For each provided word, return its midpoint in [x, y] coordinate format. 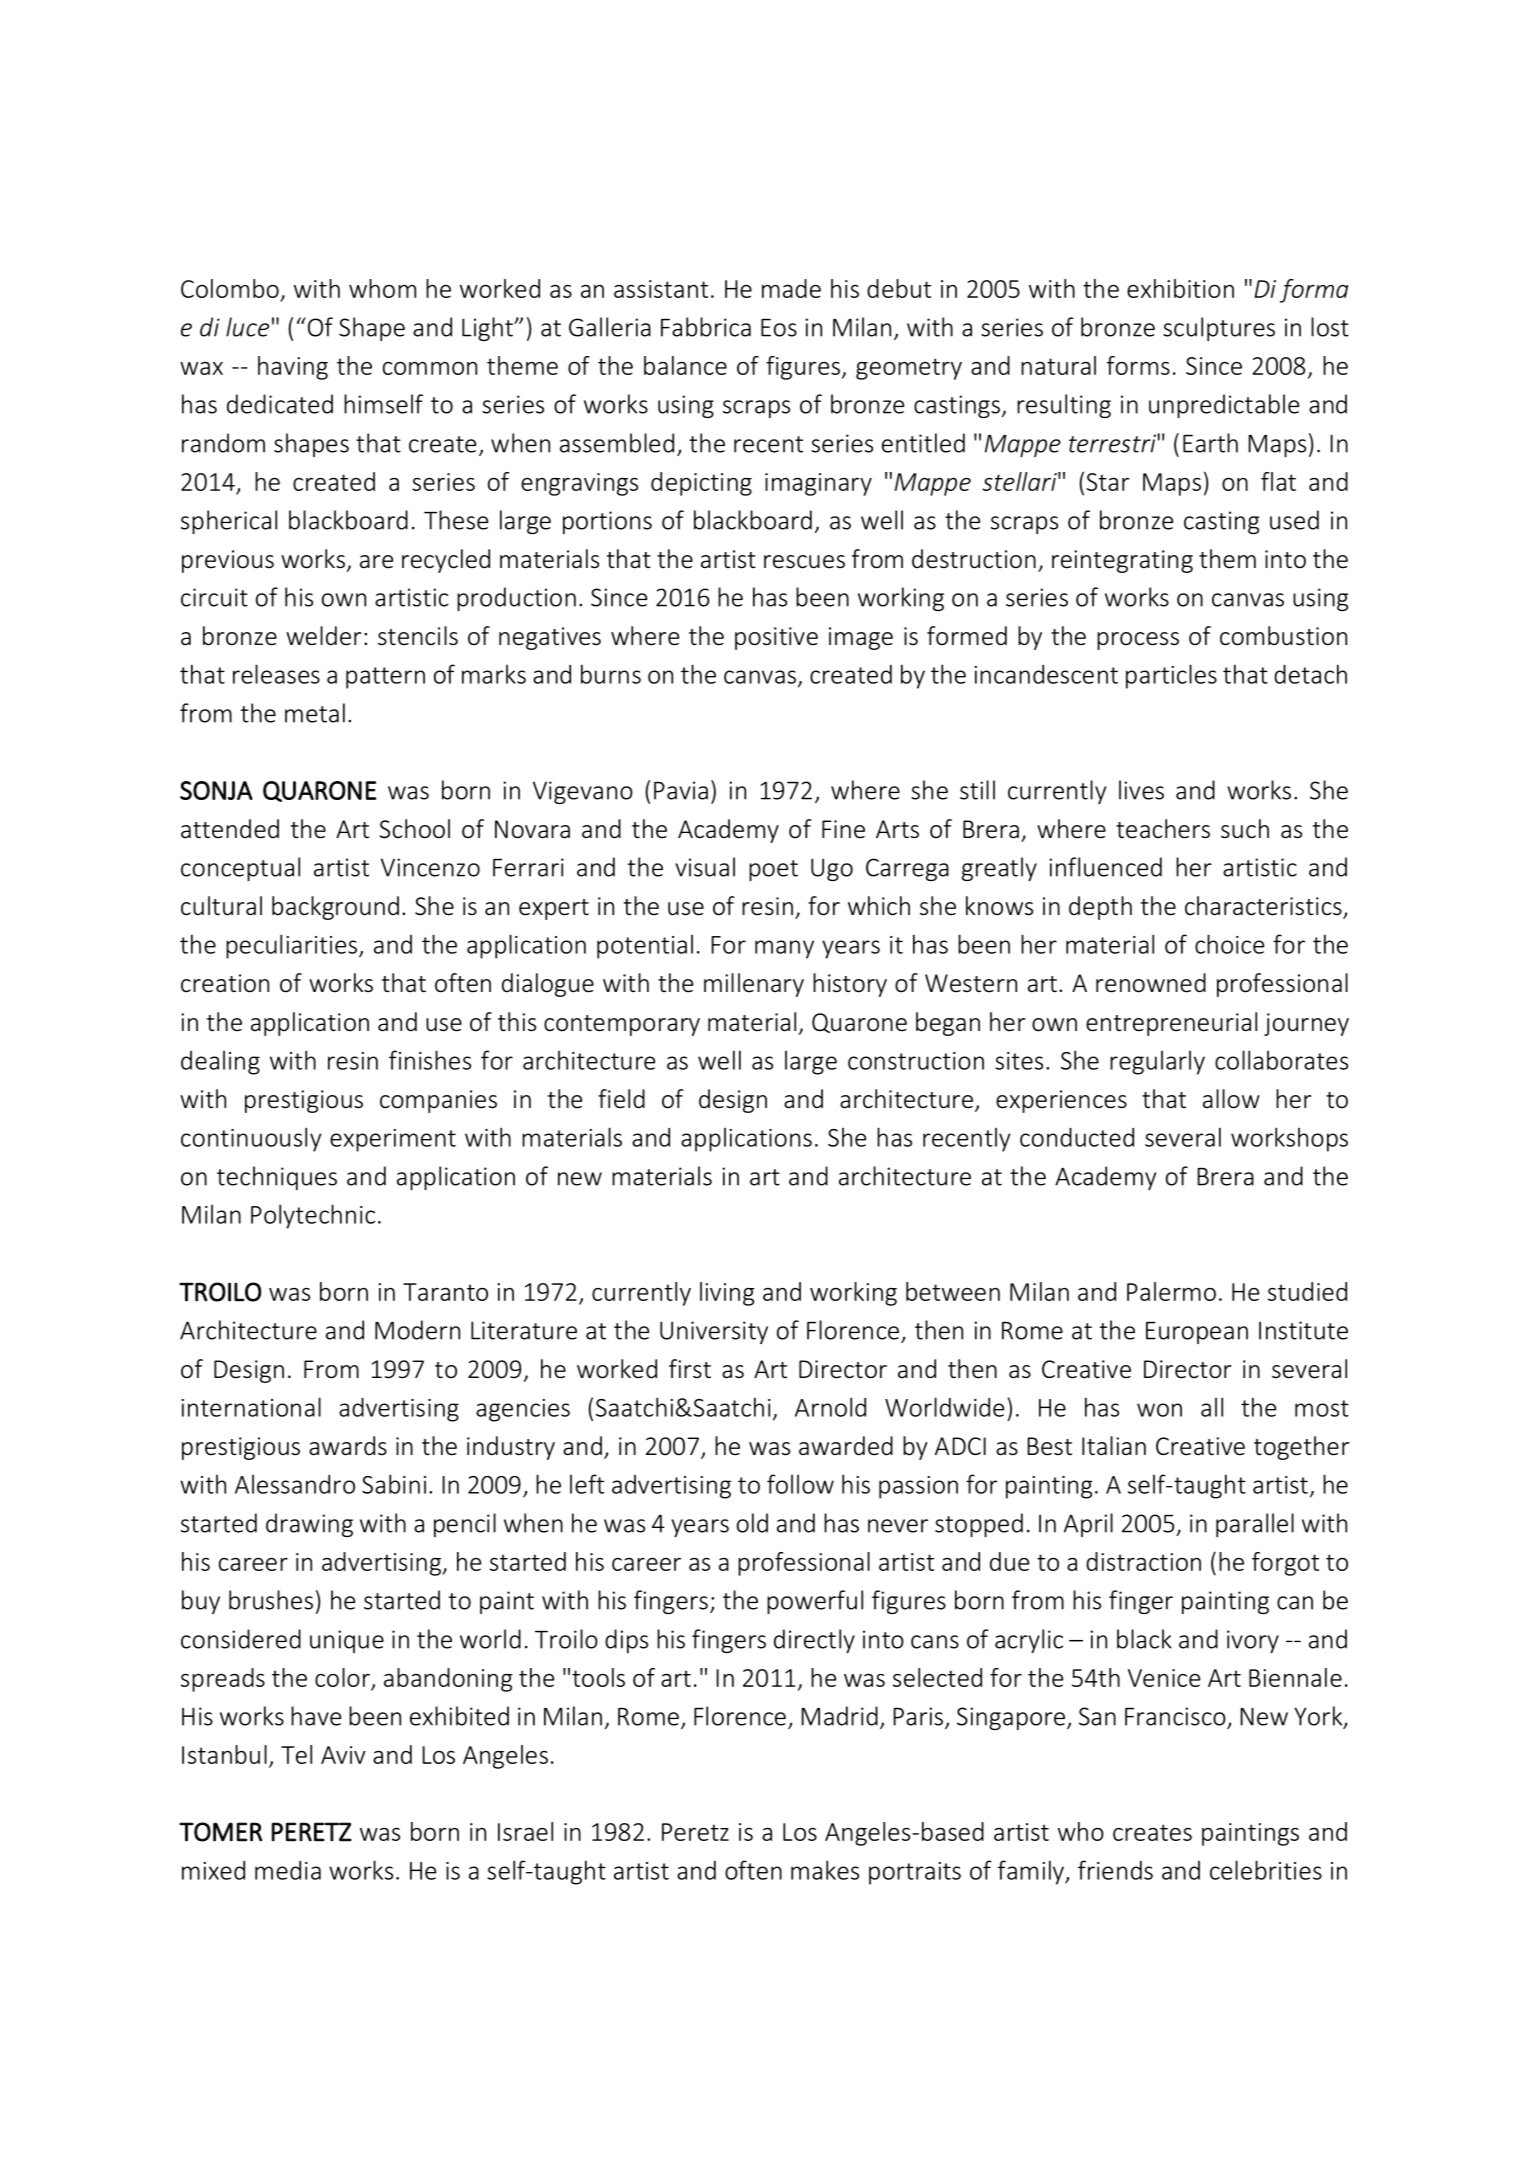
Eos [779, 328]
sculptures [1219, 329]
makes [825, 1870]
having [293, 368]
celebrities [1266, 1870]
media [288, 1870]
